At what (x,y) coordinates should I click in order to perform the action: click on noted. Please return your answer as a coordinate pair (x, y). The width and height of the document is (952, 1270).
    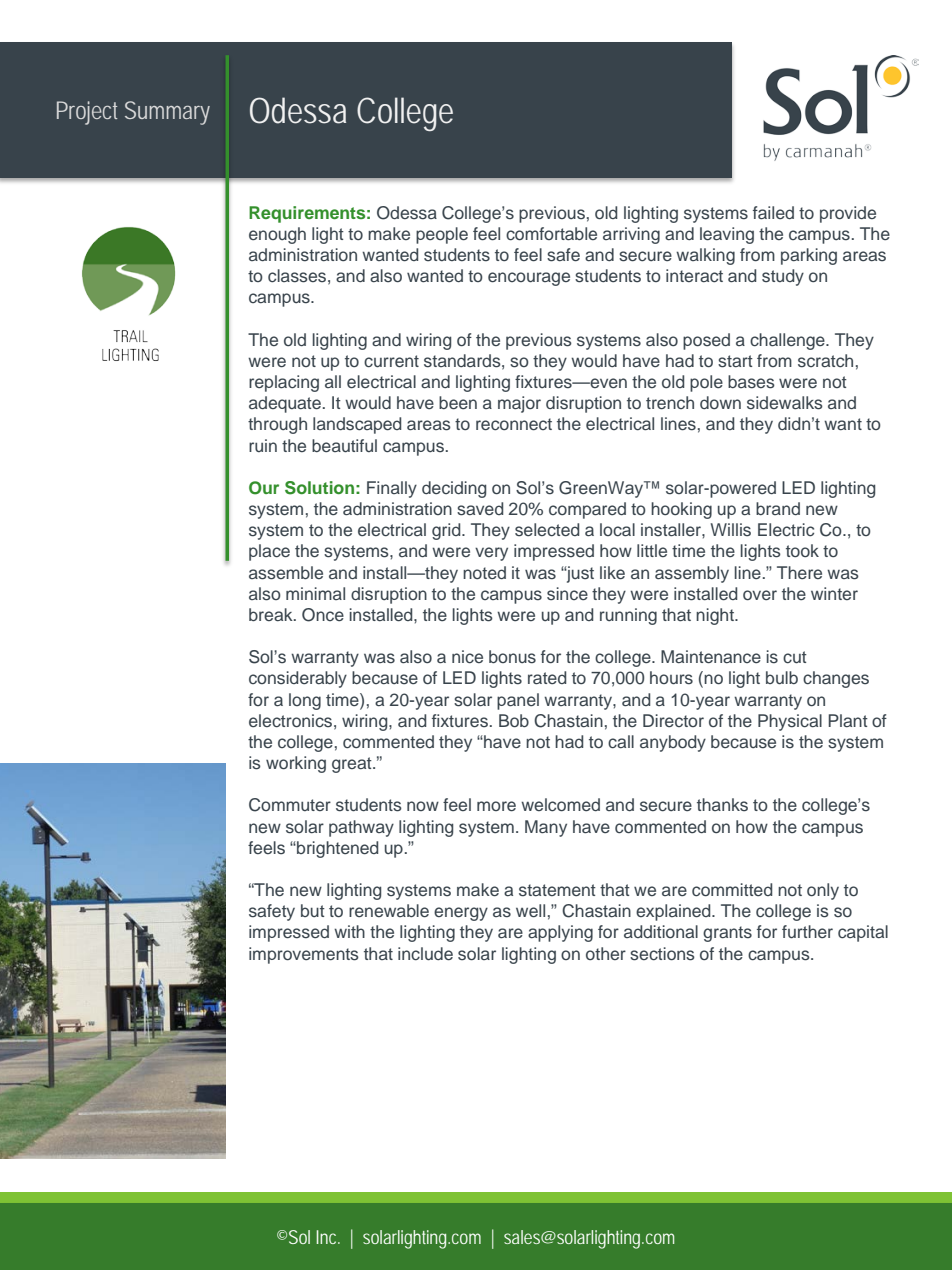
    Looking at the image, I should click on (484, 572).
